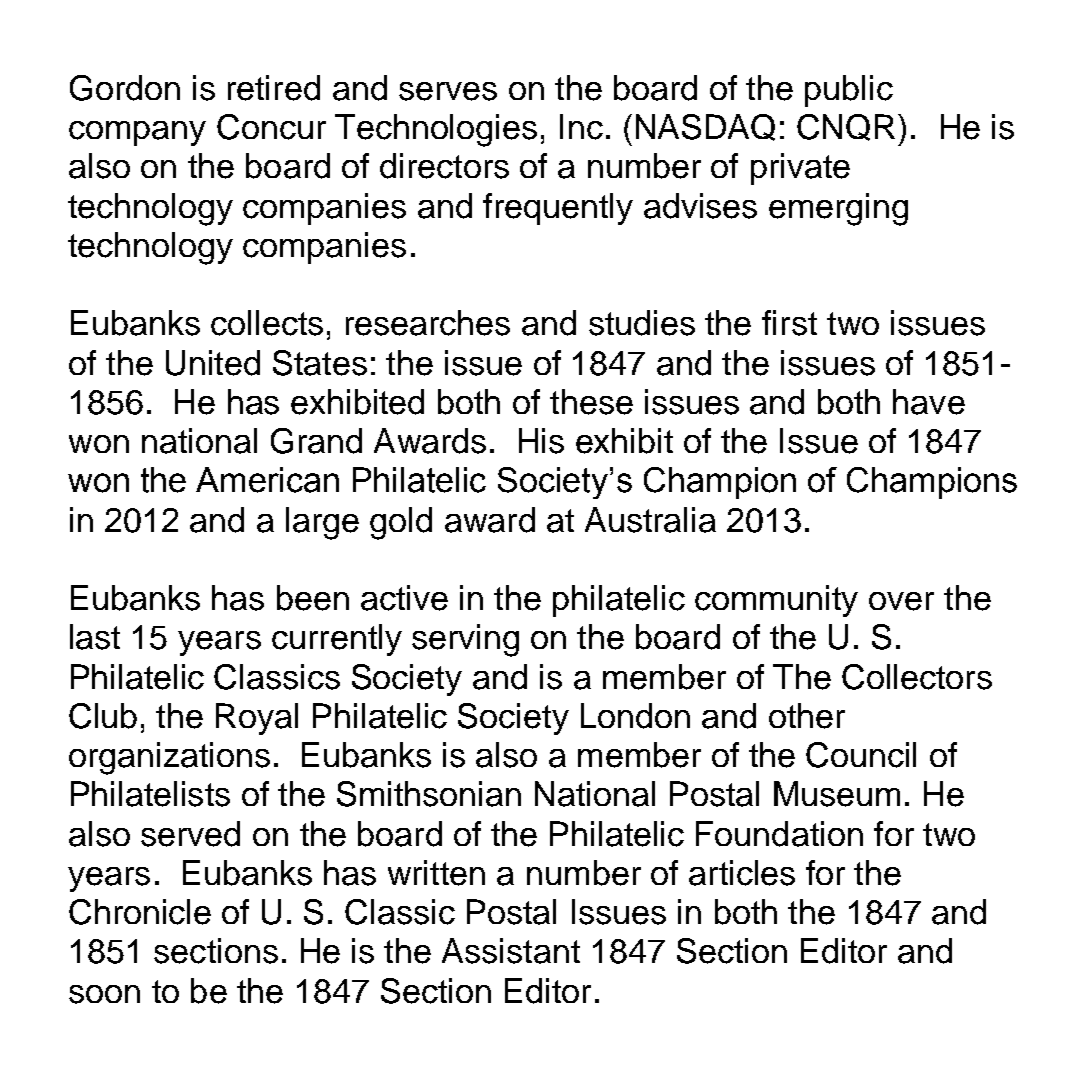 The image size is (1092, 1092). What do you see at coordinates (322, 523) in the document?
I see `large` at bounding box center [322, 523].
